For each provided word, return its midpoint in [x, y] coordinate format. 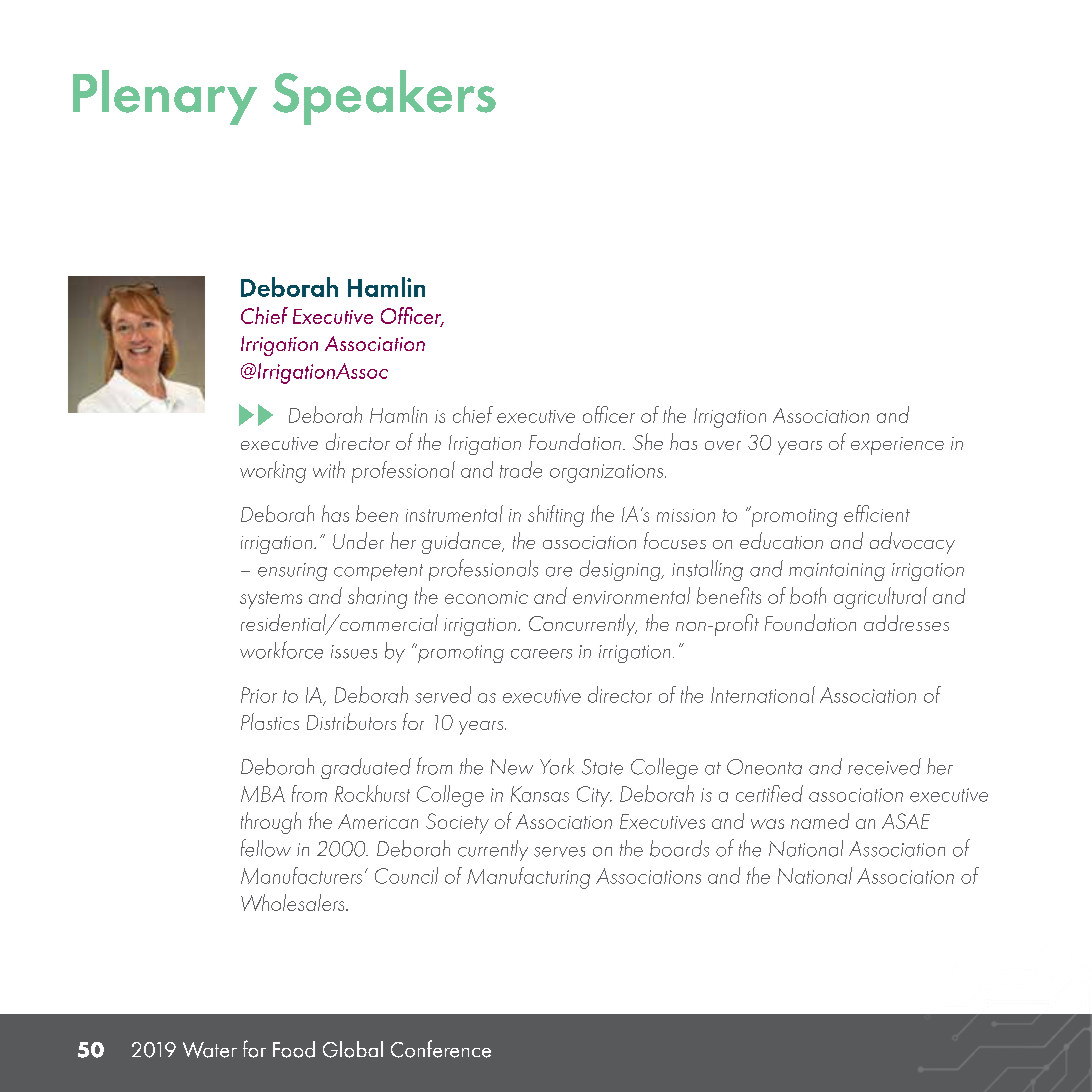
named [820, 821]
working [273, 472]
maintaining [837, 572]
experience [897, 446]
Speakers [384, 97]
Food [294, 1049]
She [648, 441]
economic [486, 597]
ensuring [292, 572]
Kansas [540, 794]
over [723, 445]
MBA [263, 794]
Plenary [165, 97]
